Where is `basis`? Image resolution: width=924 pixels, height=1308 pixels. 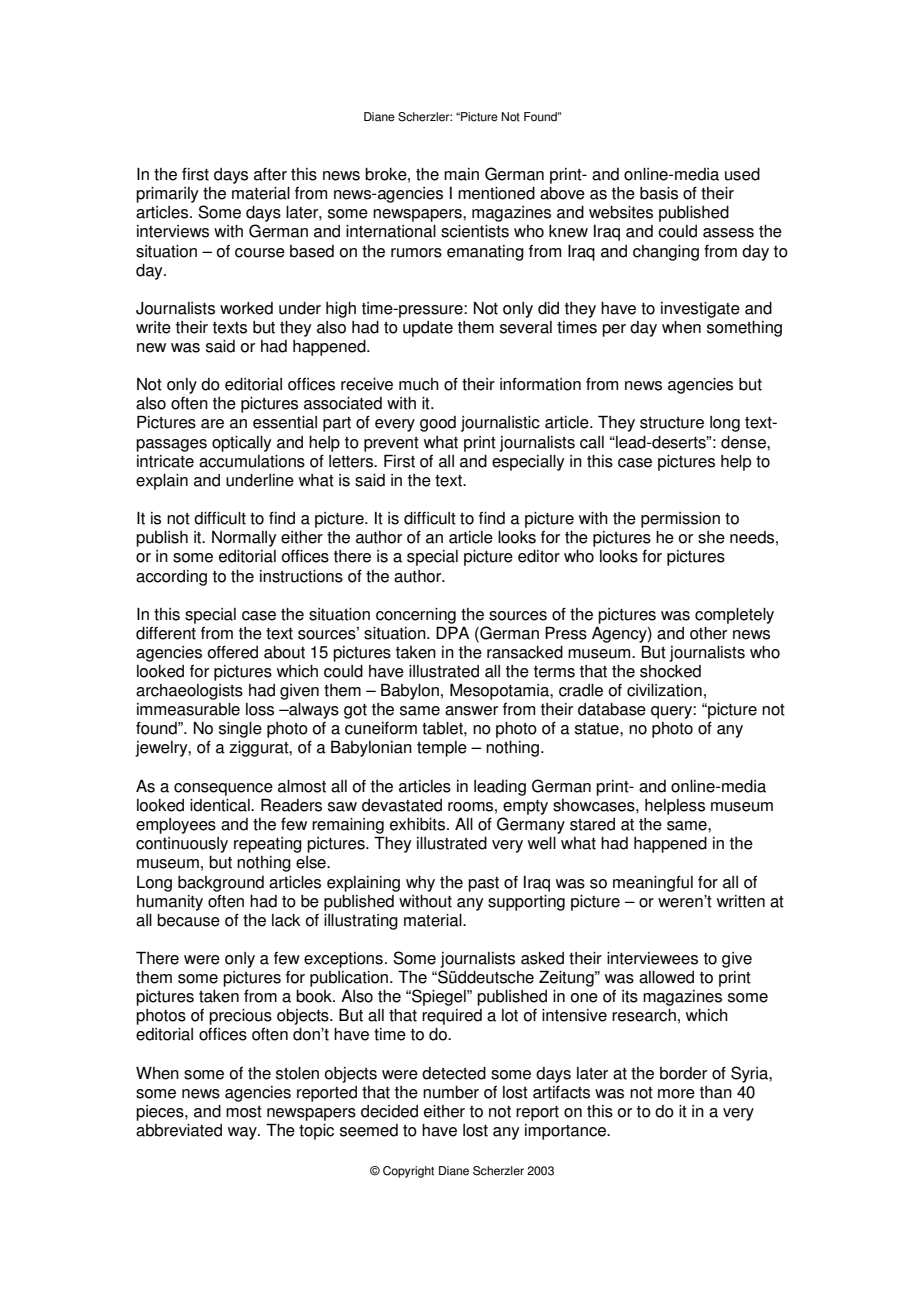
basis is located at coordinates (659, 193).
